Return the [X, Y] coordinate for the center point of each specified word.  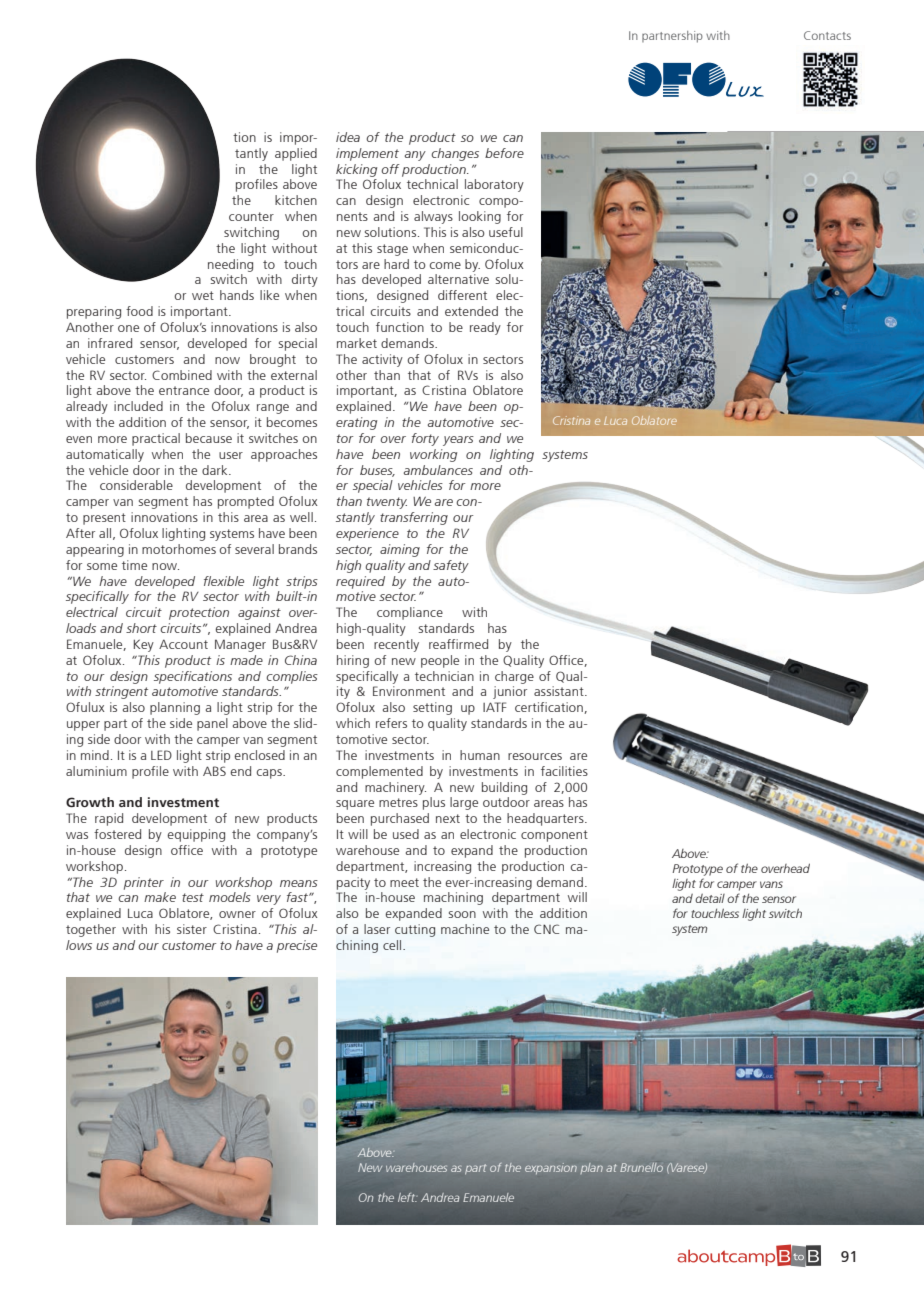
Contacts [827, 35]
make [160, 897]
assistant [560, 691]
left [407, 1197]
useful [506, 232]
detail [710, 898]
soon [462, 914]
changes [455, 154]
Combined [182, 375]
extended [471, 311]
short [141, 628]
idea [348, 137]
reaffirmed [458, 644]
